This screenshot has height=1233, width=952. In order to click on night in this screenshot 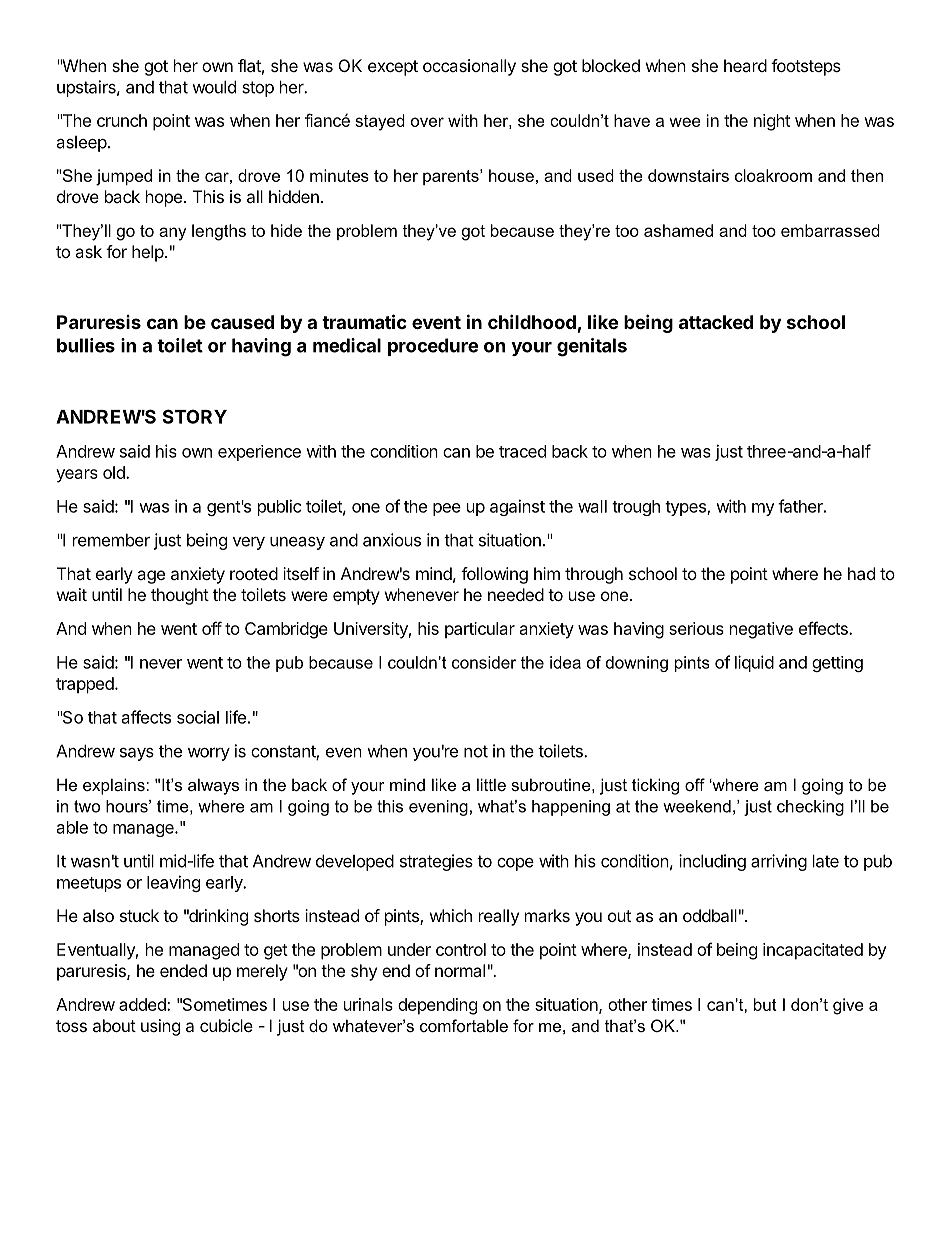, I will do `click(772, 122)`.
